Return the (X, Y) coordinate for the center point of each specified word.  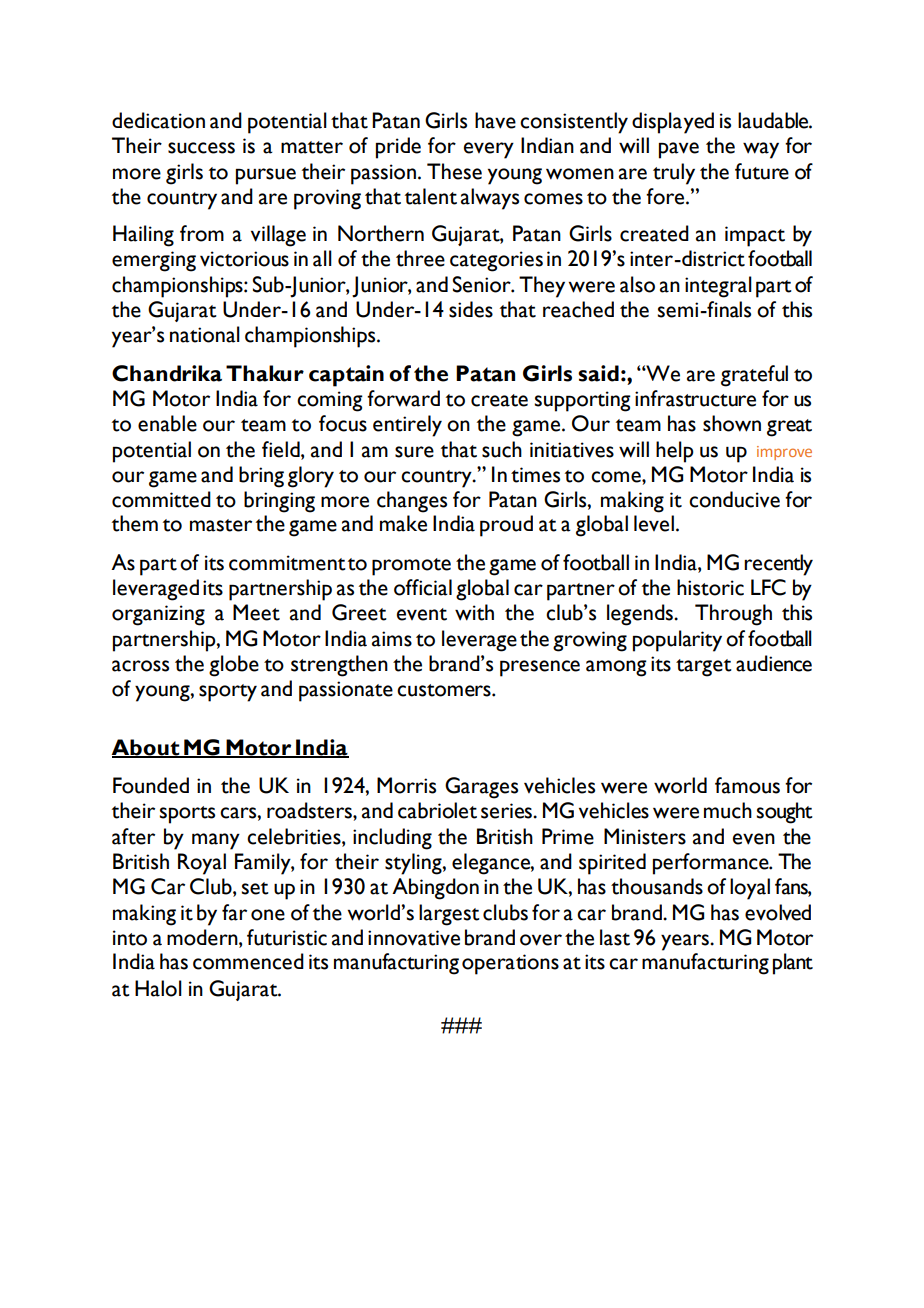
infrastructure (695, 398)
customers (445, 690)
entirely (407, 426)
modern (203, 937)
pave (679, 150)
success (201, 148)
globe (234, 666)
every (489, 150)
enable (167, 423)
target (704, 668)
